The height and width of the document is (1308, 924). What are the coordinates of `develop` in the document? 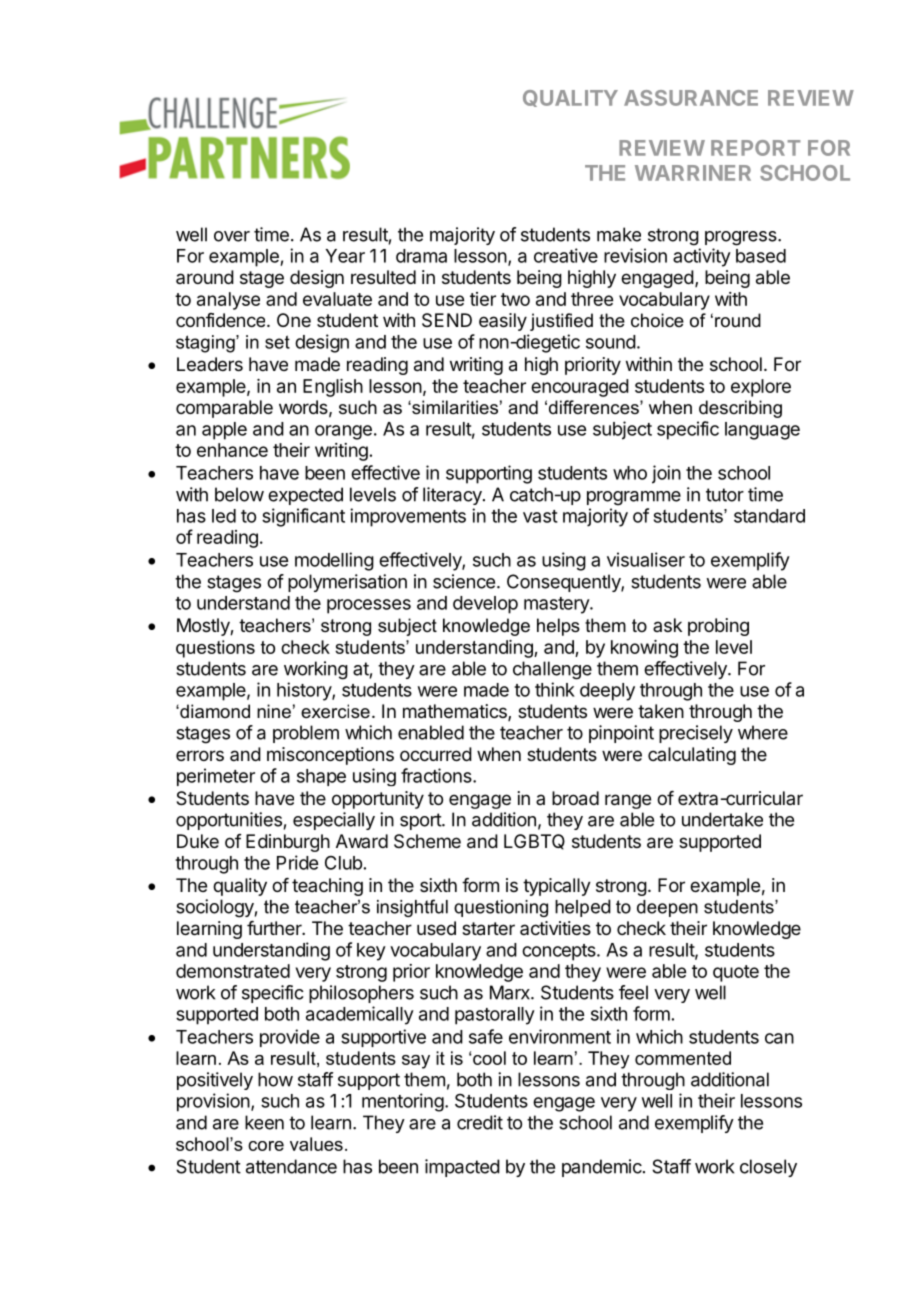 It's located at (485, 605).
